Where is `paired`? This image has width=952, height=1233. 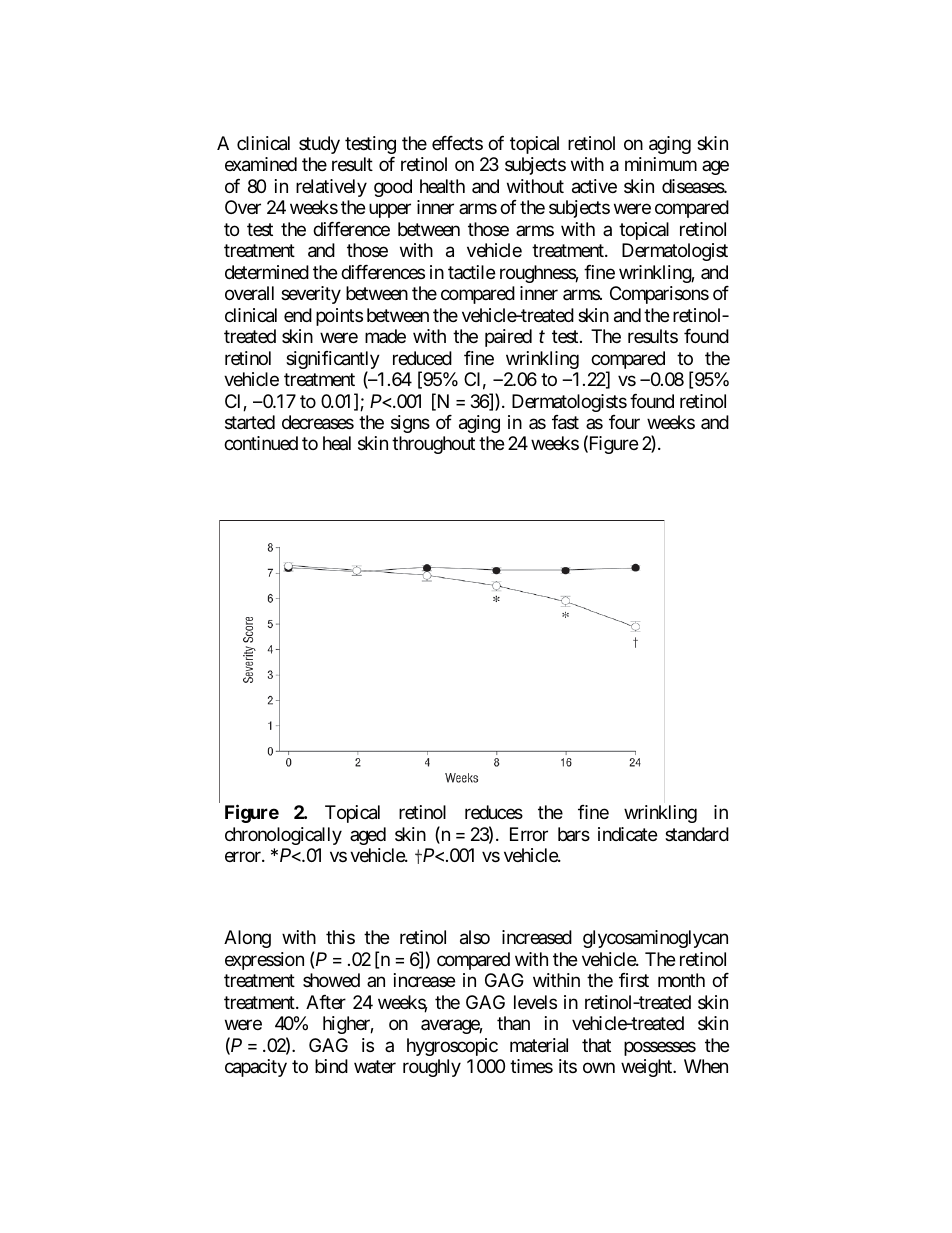 paired is located at coordinates (508, 338).
